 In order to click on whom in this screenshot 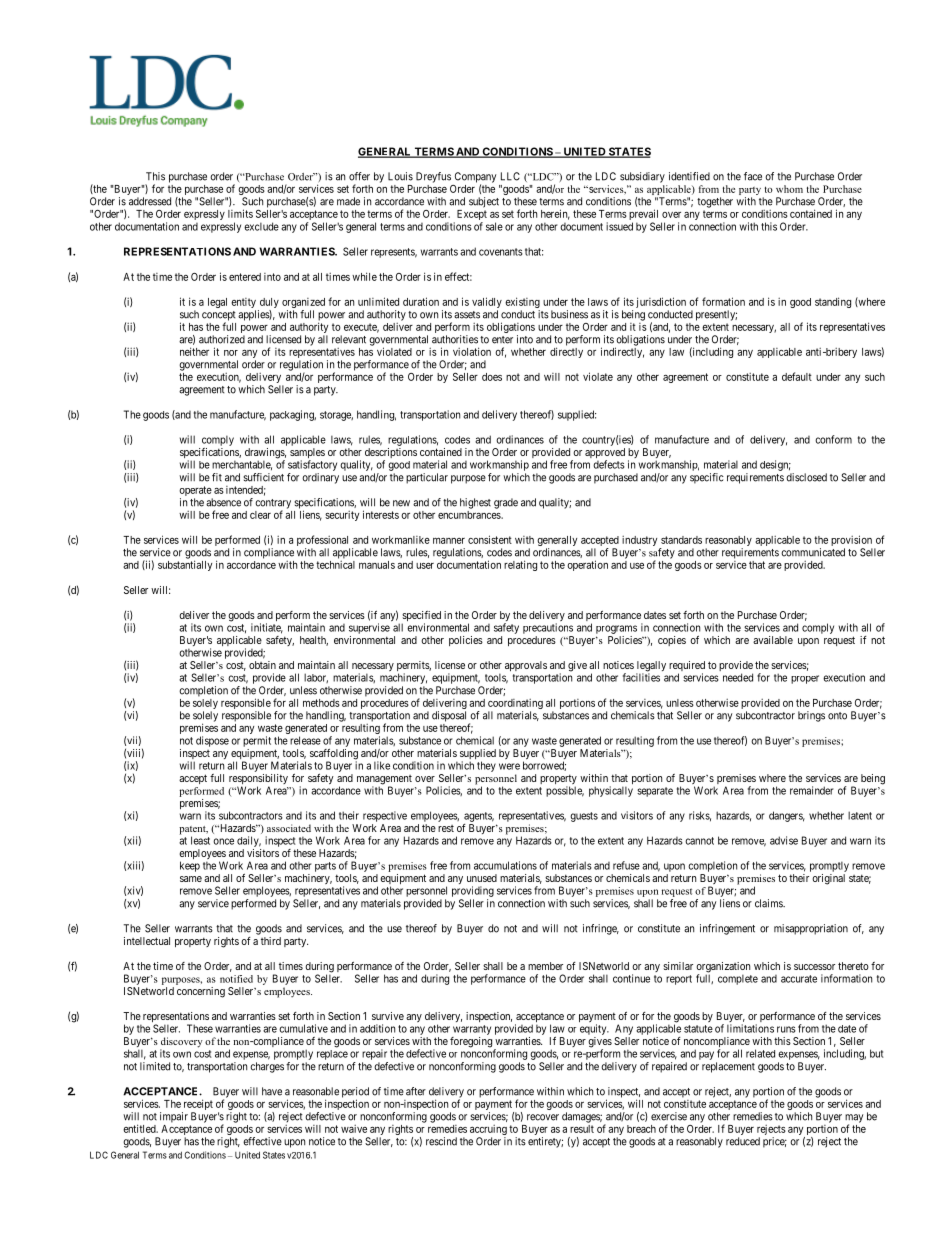, I will do `click(789, 189)`.
